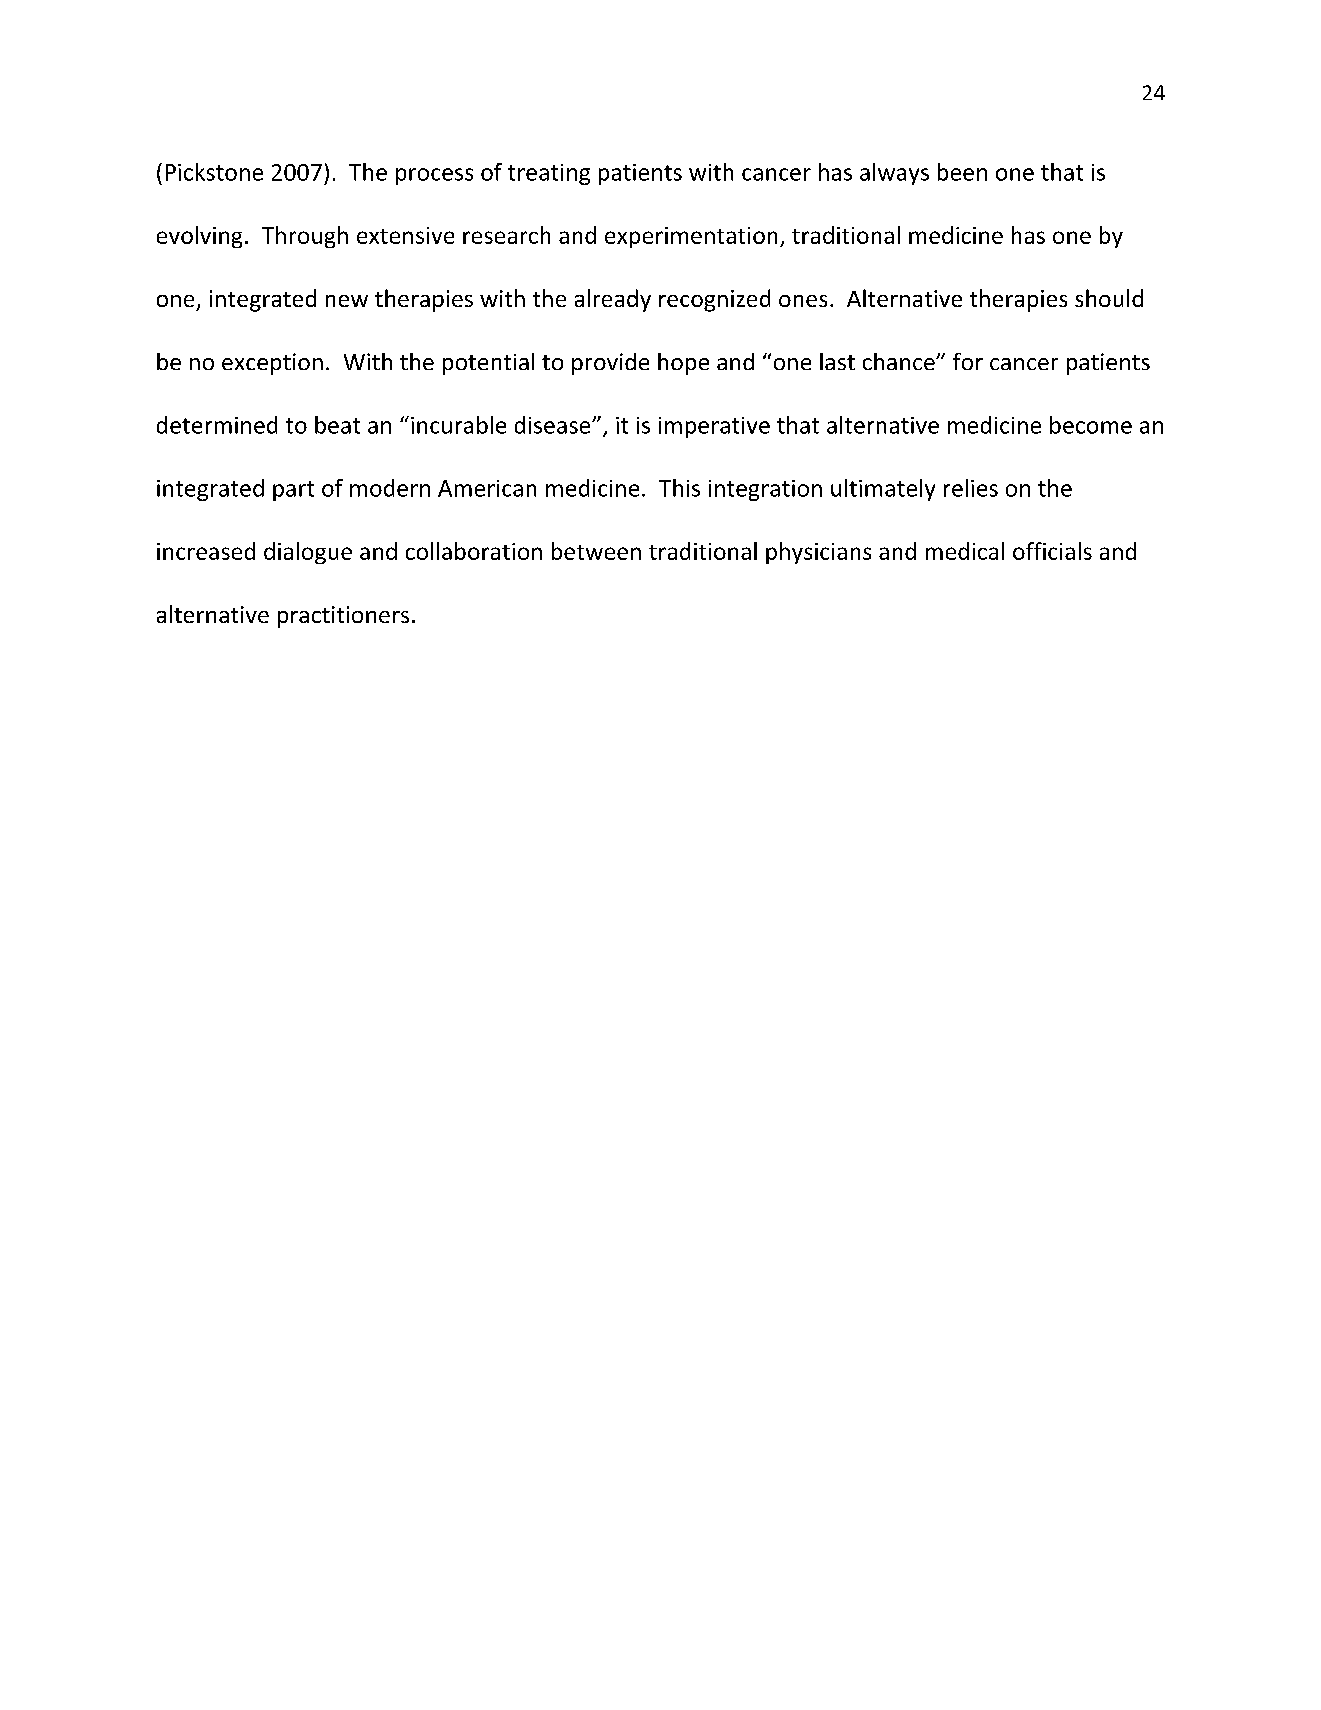 This screenshot has height=1710, width=1321. I want to click on relies, so click(971, 488).
